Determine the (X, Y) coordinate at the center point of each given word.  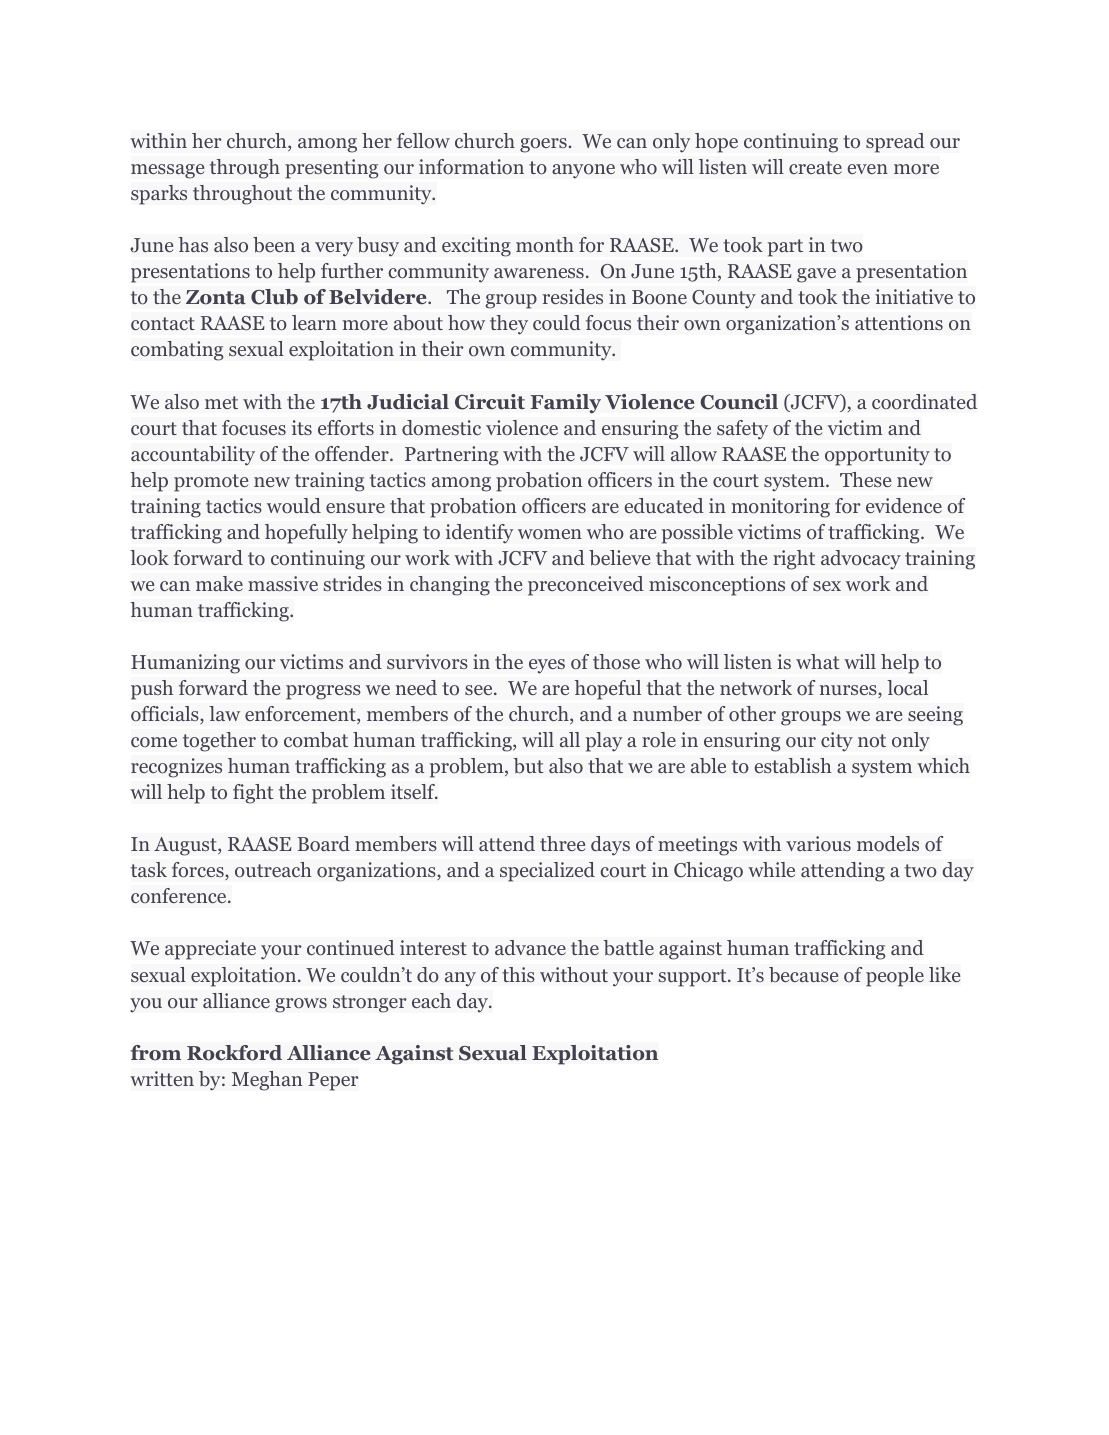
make (219, 583)
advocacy (861, 560)
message (167, 171)
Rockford (234, 1053)
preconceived (586, 586)
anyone (583, 171)
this (518, 974)
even (867, 169)
